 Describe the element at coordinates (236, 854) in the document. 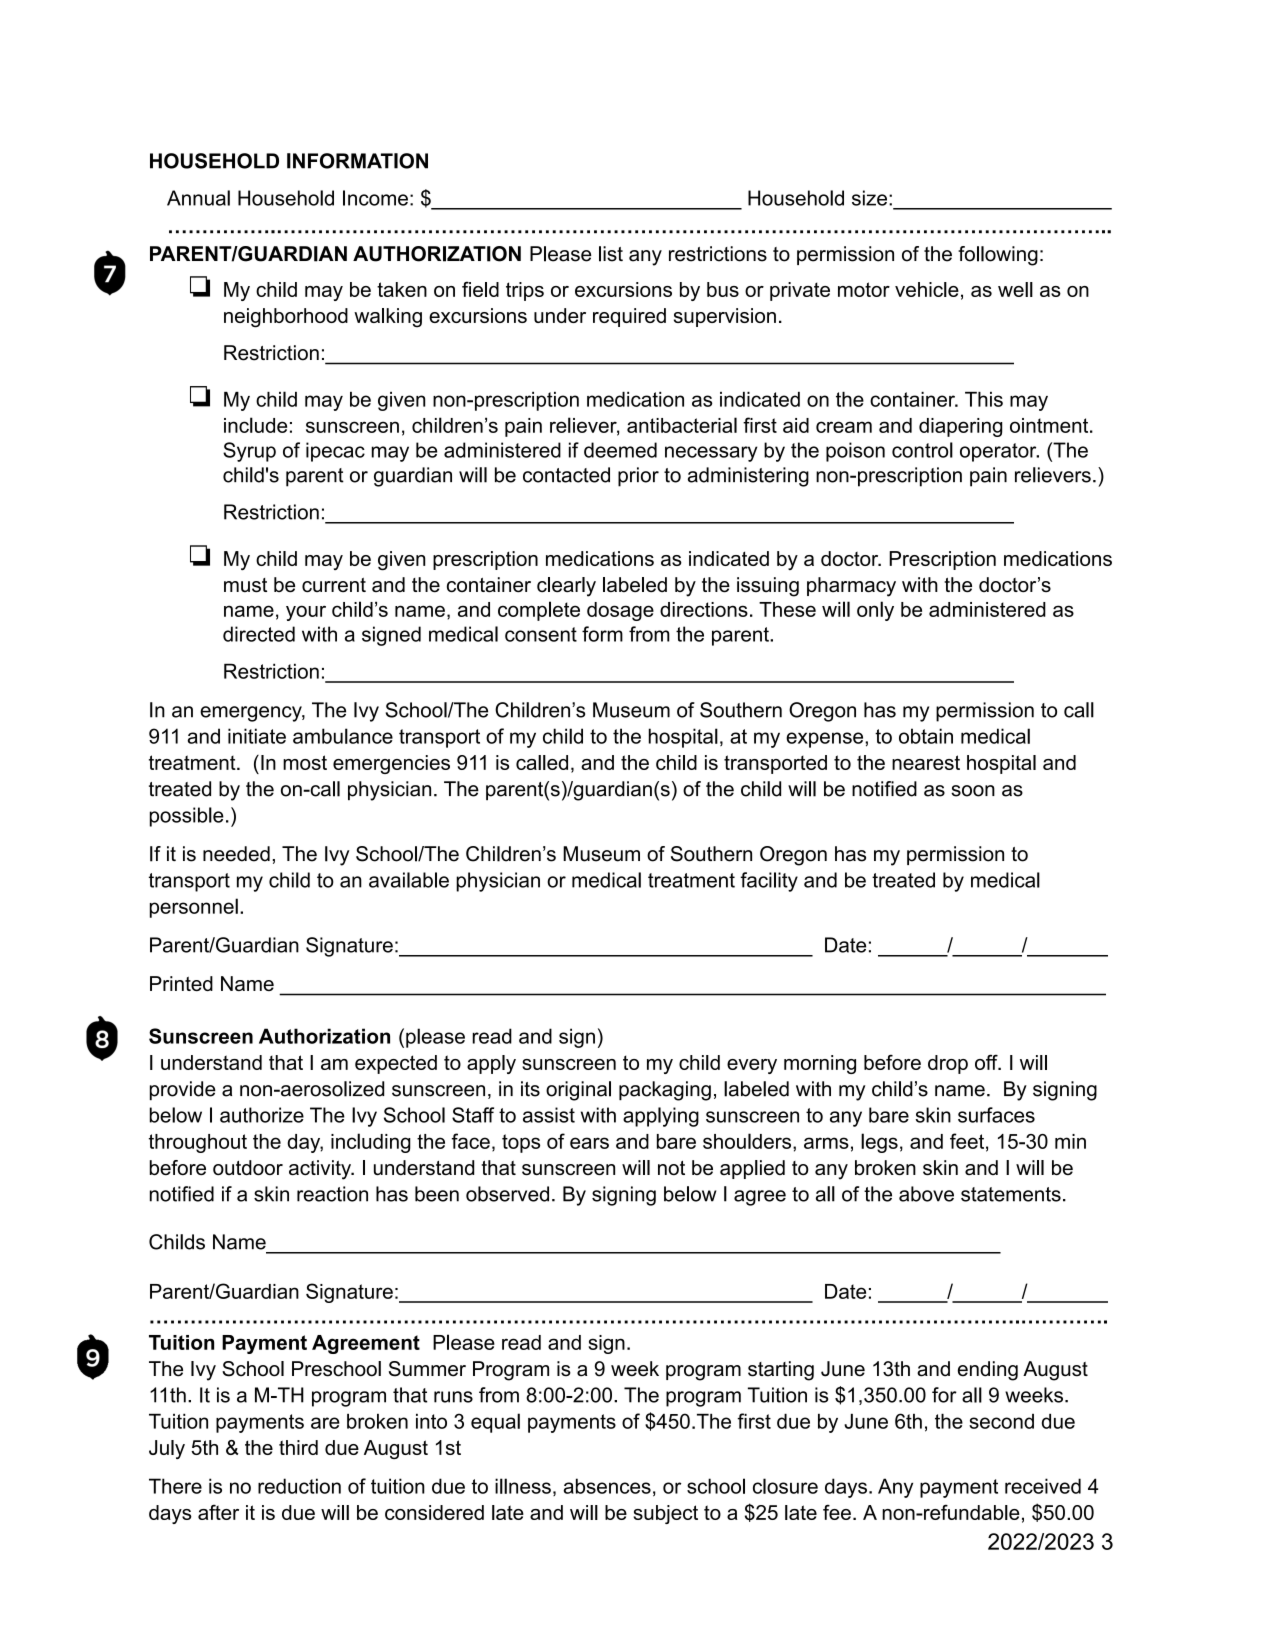

I see `needed` at that location.
